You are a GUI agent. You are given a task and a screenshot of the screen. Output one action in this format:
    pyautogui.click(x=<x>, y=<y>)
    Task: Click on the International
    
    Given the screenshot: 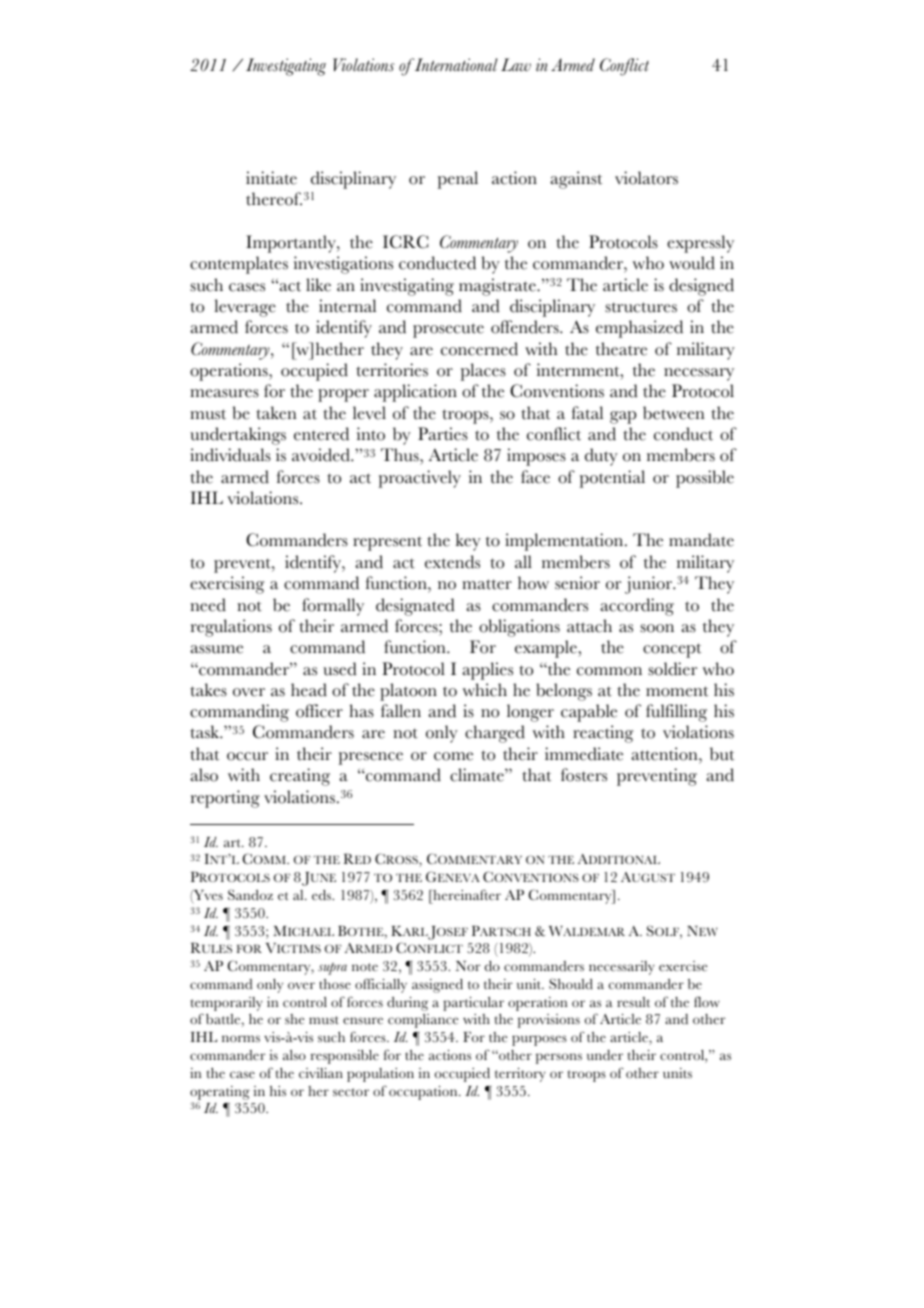 What is the action you would take?
    pyautogui.click(x=455, y=65)
